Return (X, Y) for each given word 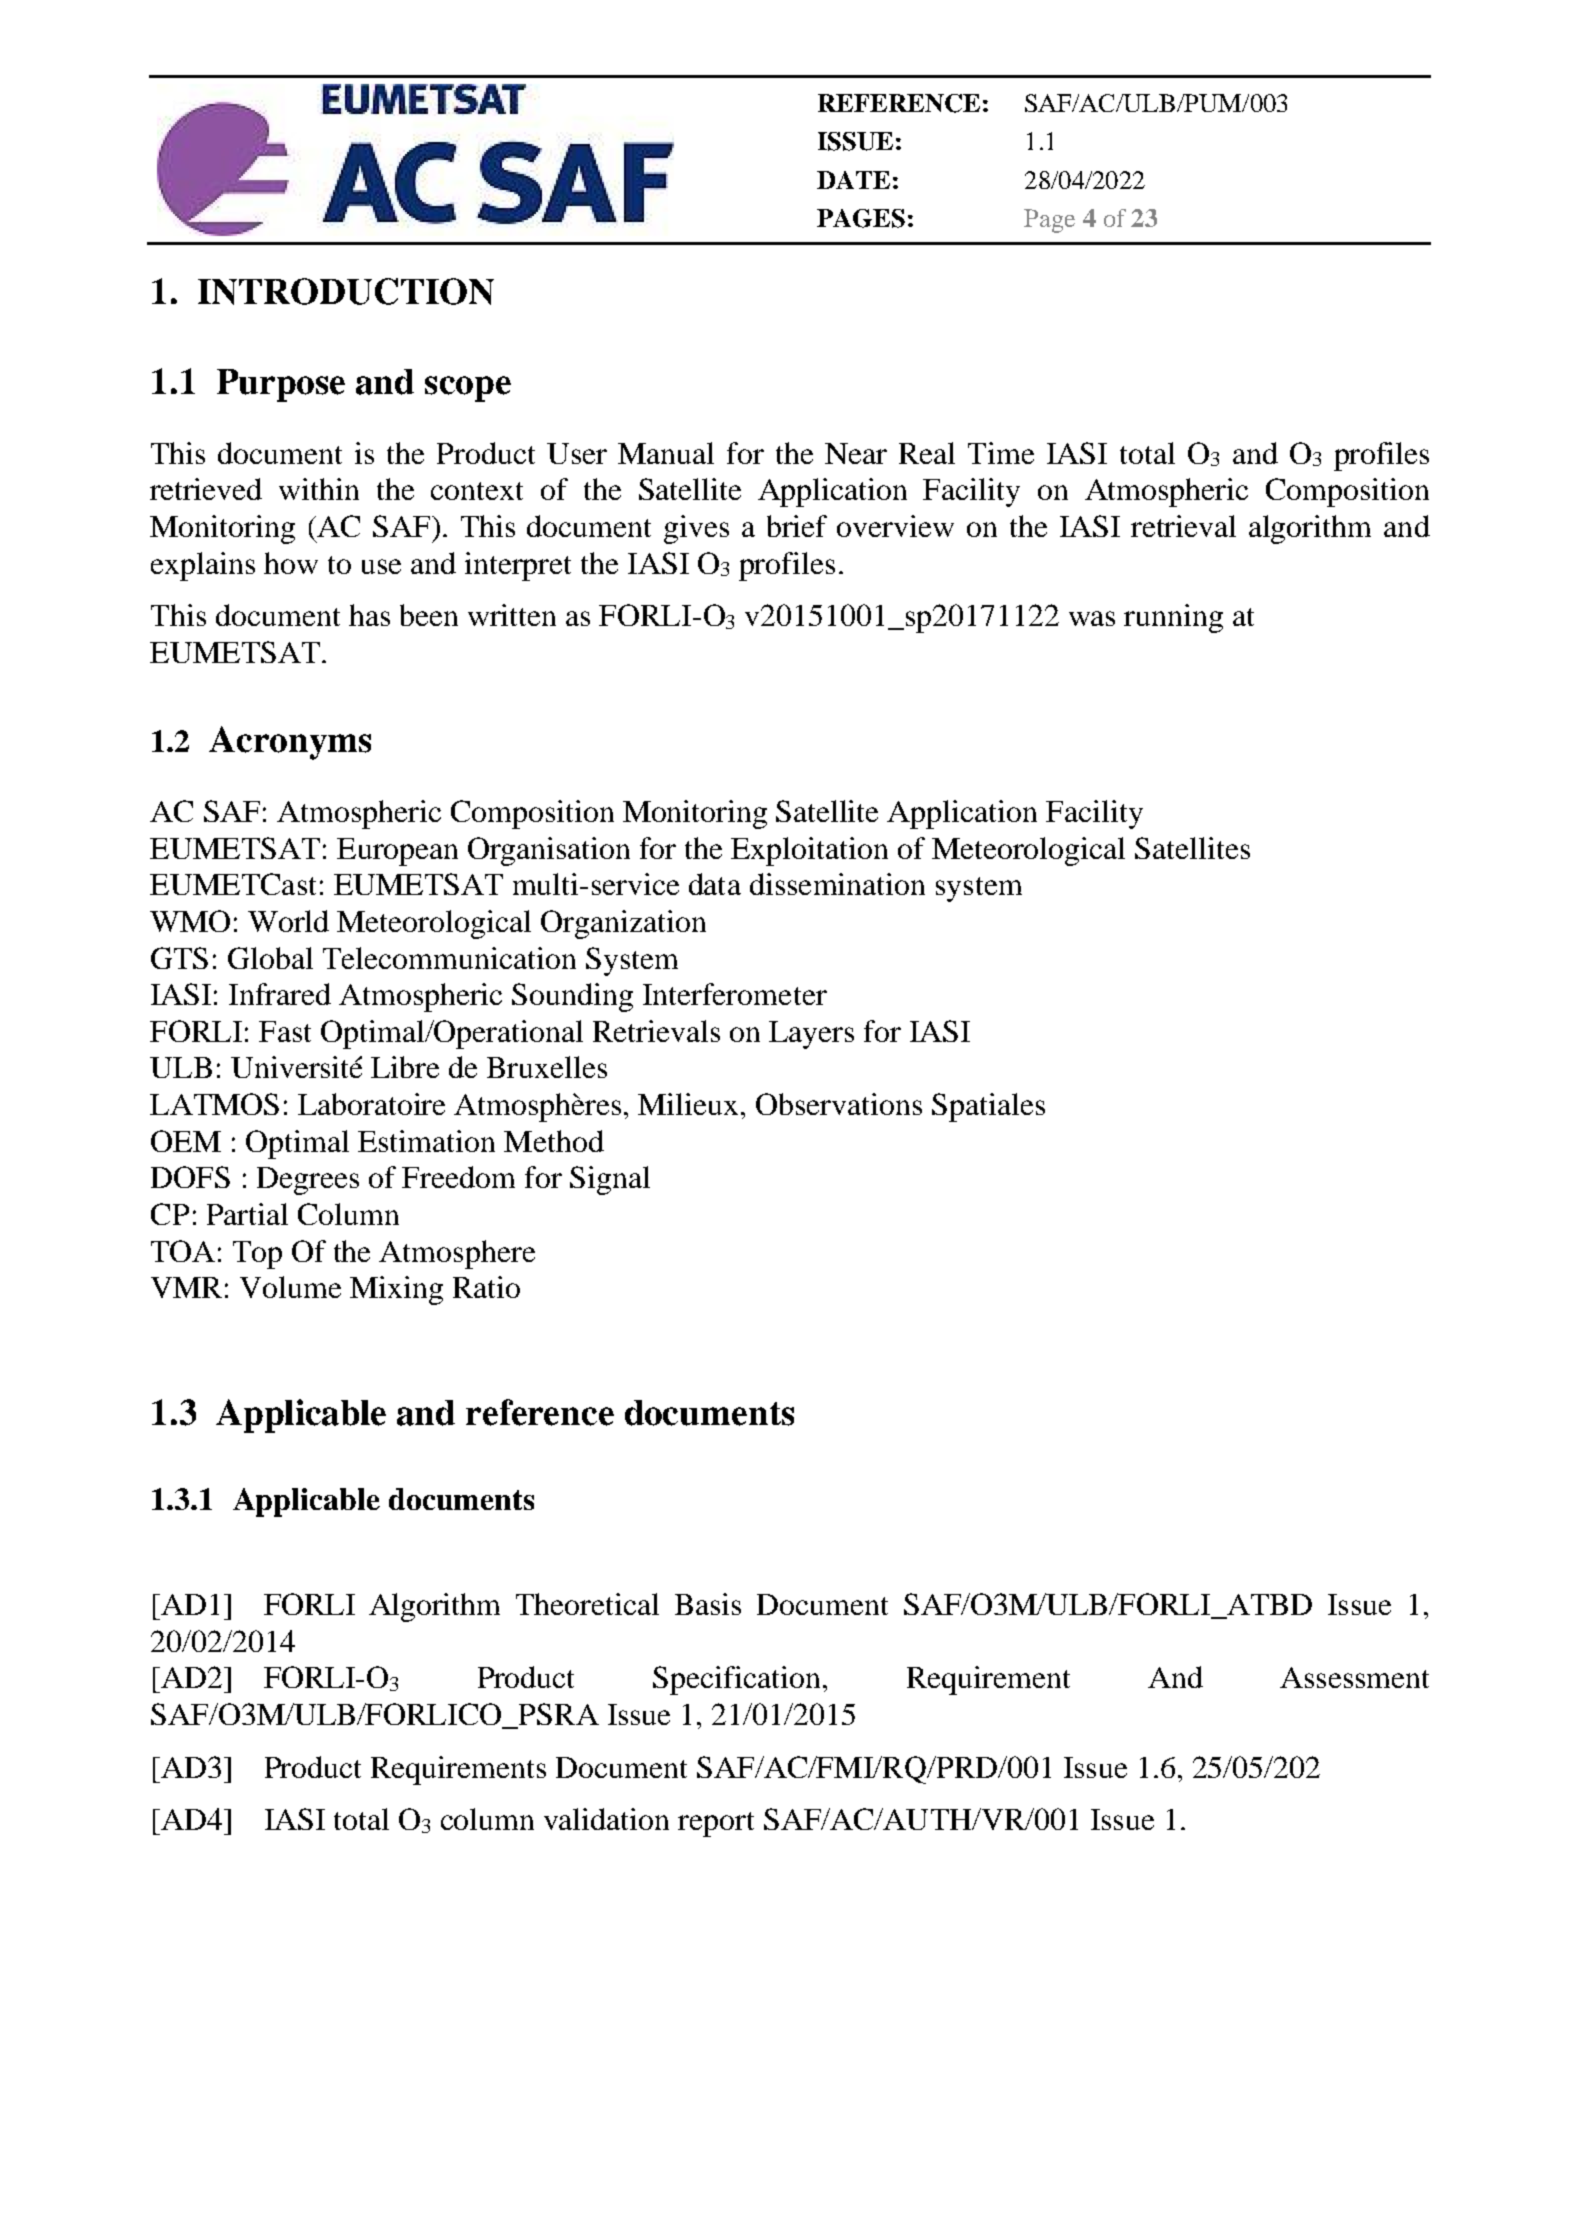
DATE (853, 180)
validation (606, 1819)
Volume (290, 1287)
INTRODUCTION (346, 291)
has (369, 615)
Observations (839, 1104)
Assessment (1354, 1677)
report (716, 1824)
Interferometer (735, 994)
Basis (708, 1604)
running (1173, 618)
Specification (736, 1680)
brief (797, 526)
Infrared (280, 994)
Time (1001, 453)
